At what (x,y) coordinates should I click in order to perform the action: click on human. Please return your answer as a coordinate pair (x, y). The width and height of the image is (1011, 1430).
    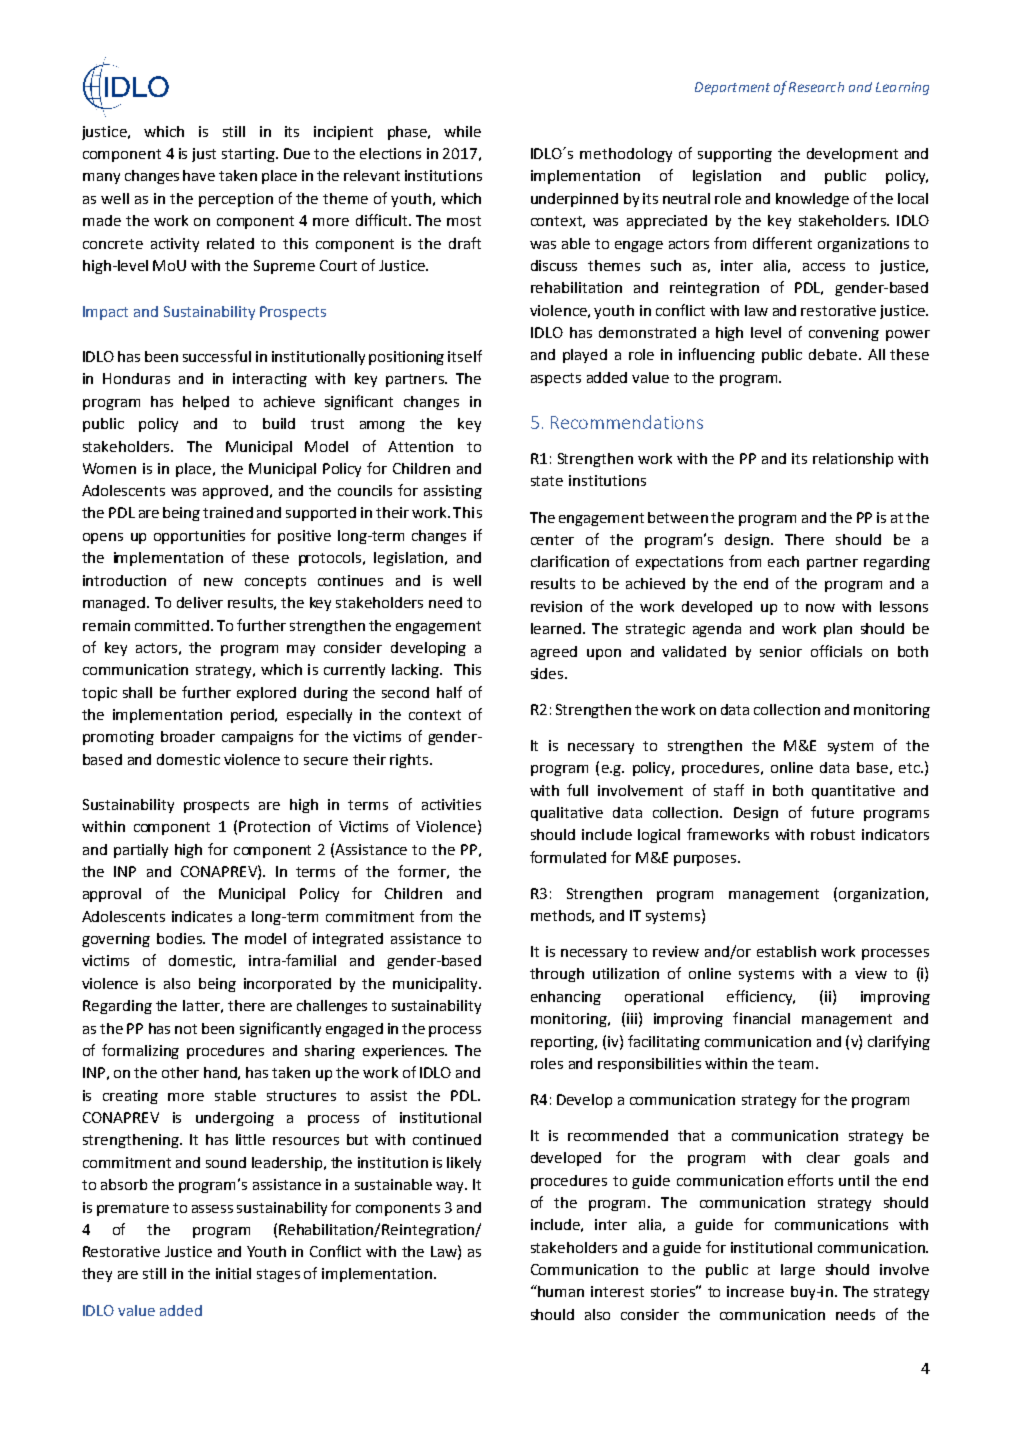
    Looking at the image, I should click on (560, 1291).
